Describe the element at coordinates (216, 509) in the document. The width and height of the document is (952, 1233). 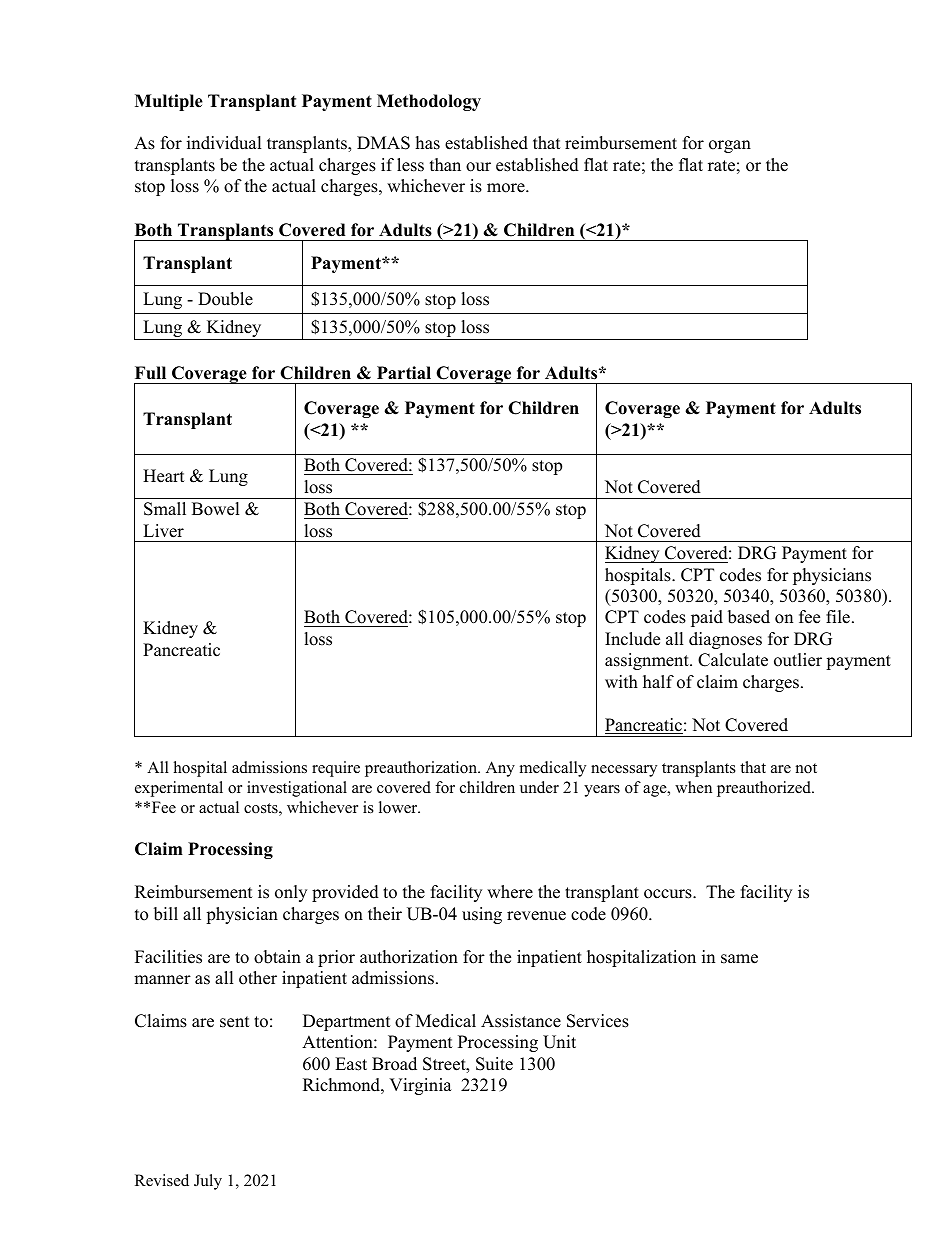
I see `Bowel` at that location.
